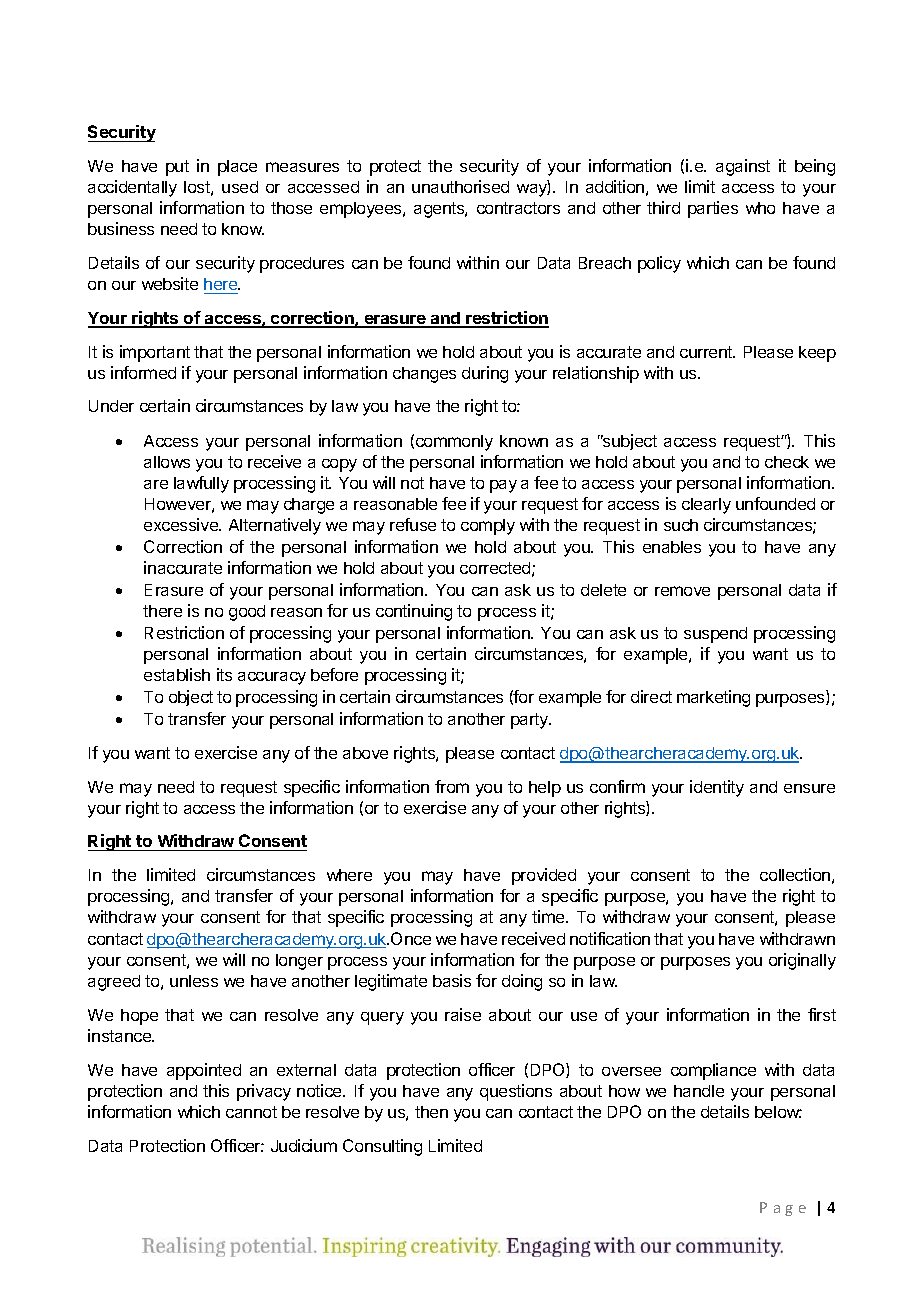 The width and height of the screenshot is (924, 1308). I want to click on cannot, so click(251, 1112).
